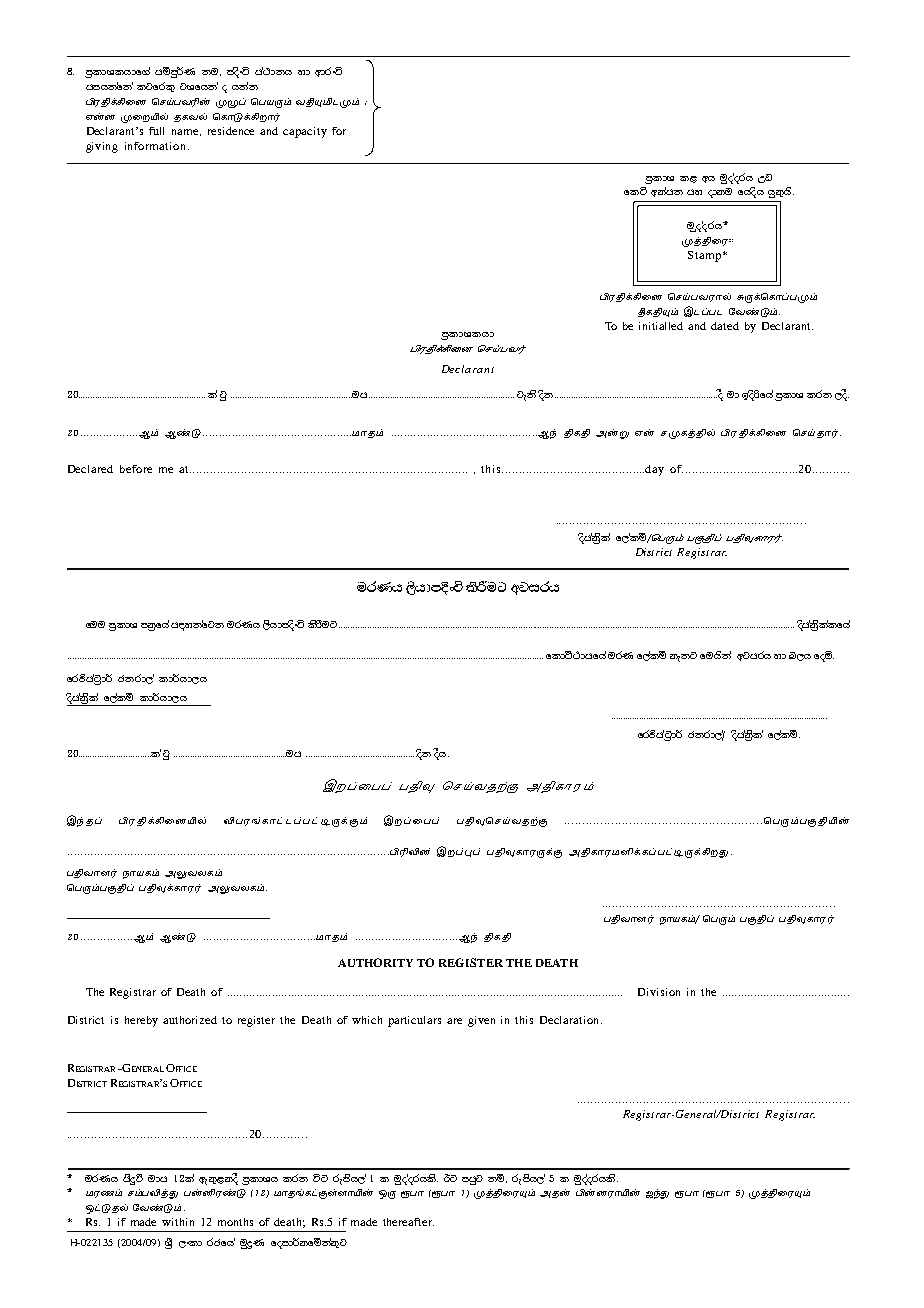 This page has width=924, height=1308. Describe the element at coordinates (305, 132) in the page. I see `capacity` at that location.
